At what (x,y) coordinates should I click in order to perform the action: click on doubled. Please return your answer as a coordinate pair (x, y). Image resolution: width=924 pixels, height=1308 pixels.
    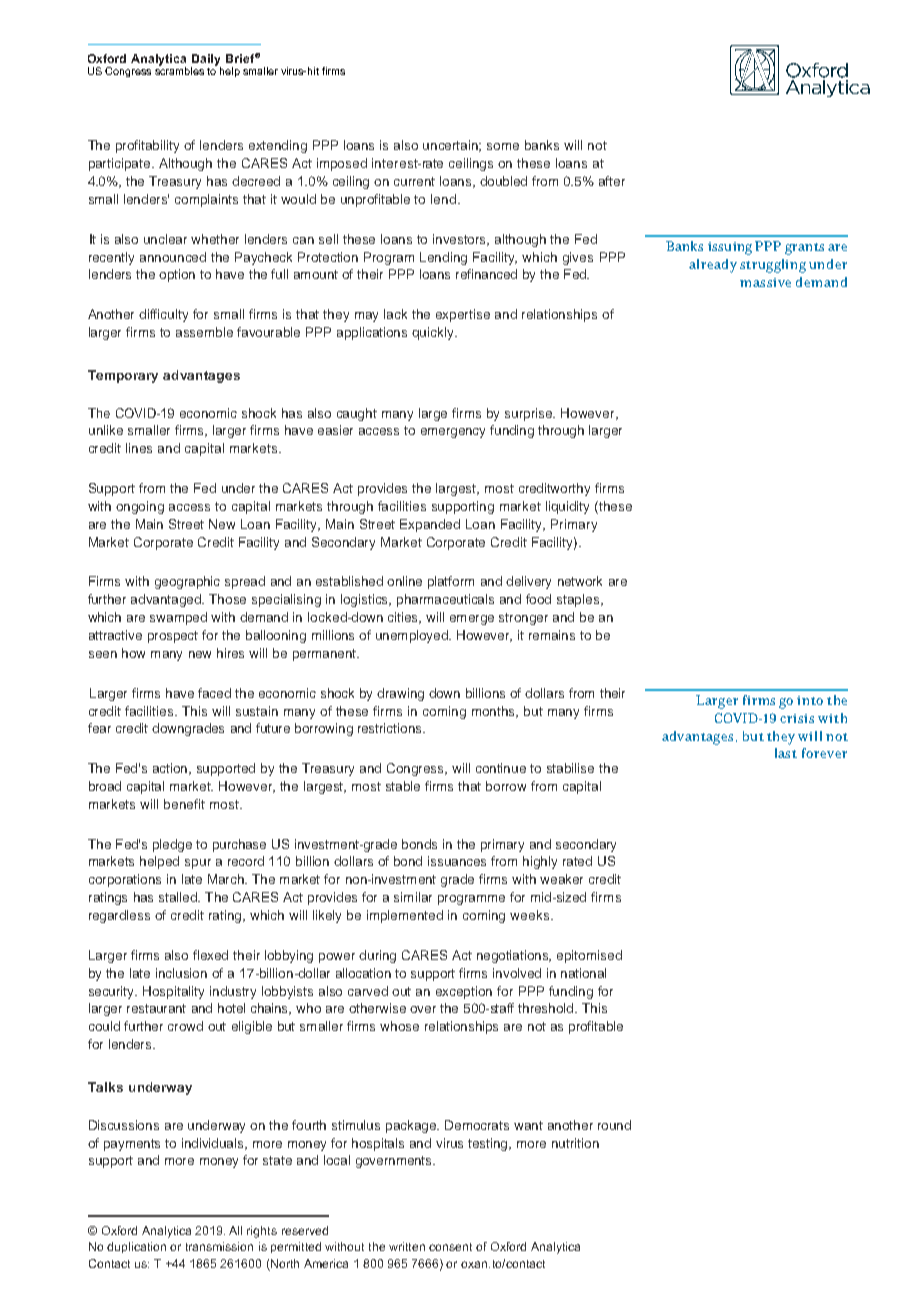
    Looking at the image, I should click on (503, 181).
